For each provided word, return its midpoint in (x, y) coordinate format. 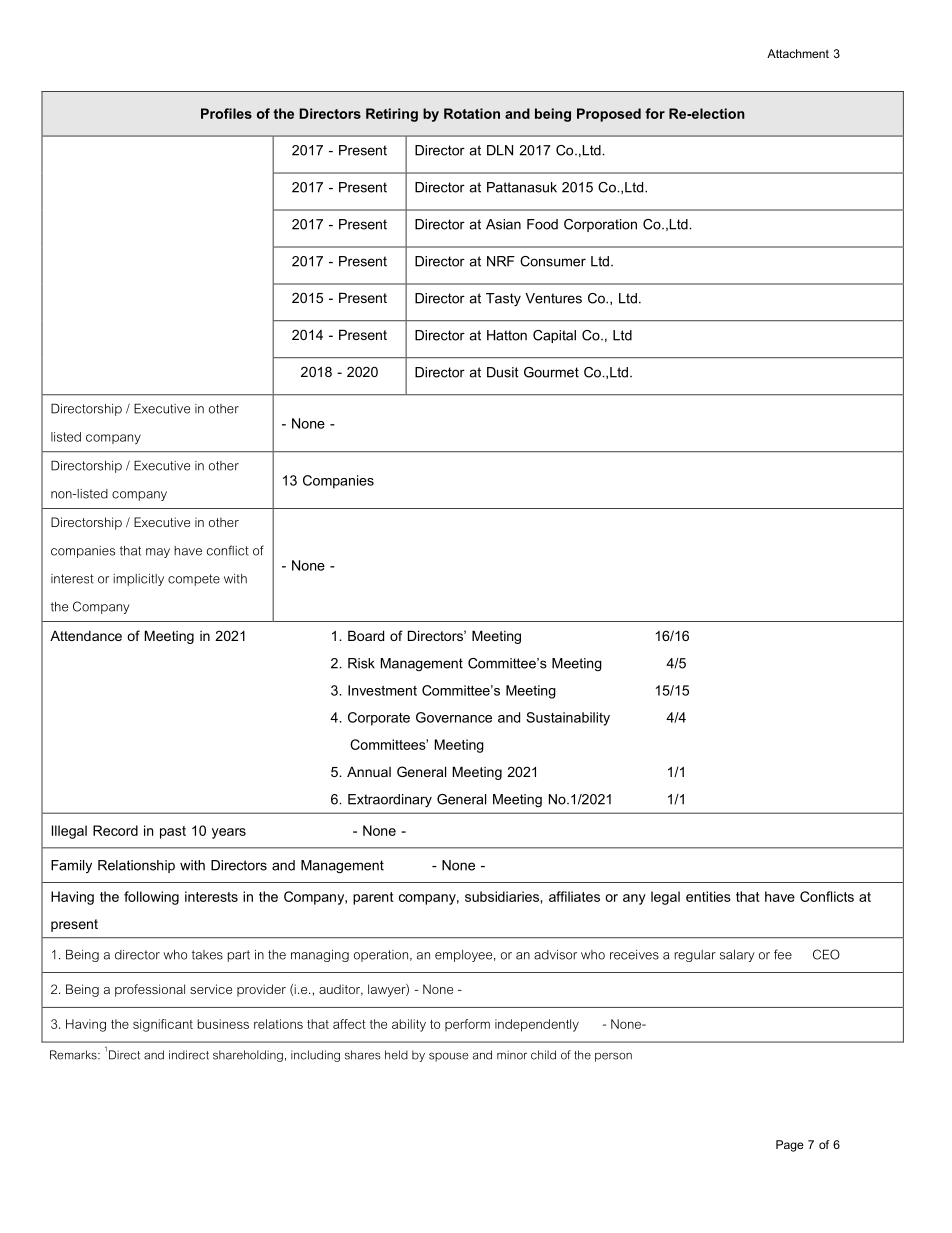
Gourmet (551, 372)
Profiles (226, 113)
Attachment (798, 53)
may (158, 553)
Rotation (472, 113)
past (173, 832)
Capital (554, 336)
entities (708, 896)
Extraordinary (390, 801)
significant (163, 1025)
